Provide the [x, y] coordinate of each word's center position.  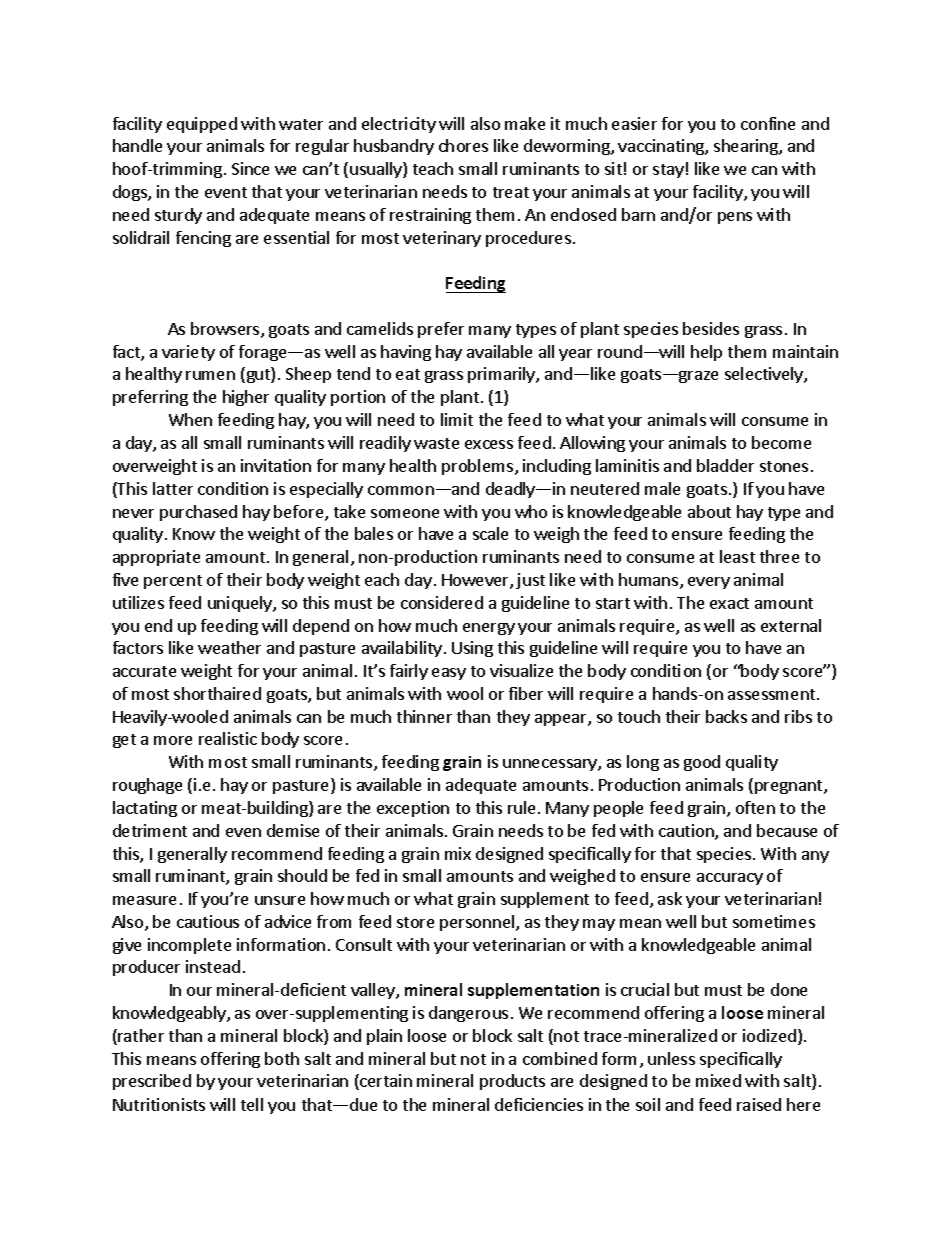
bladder [725, 465]
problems [479, 467]
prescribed [152, 1082]
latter [173, 488]
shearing [747, 147]
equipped [202, 125]
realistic [228, 738]
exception [413, 809]
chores [463, 145]
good [702, 763]
